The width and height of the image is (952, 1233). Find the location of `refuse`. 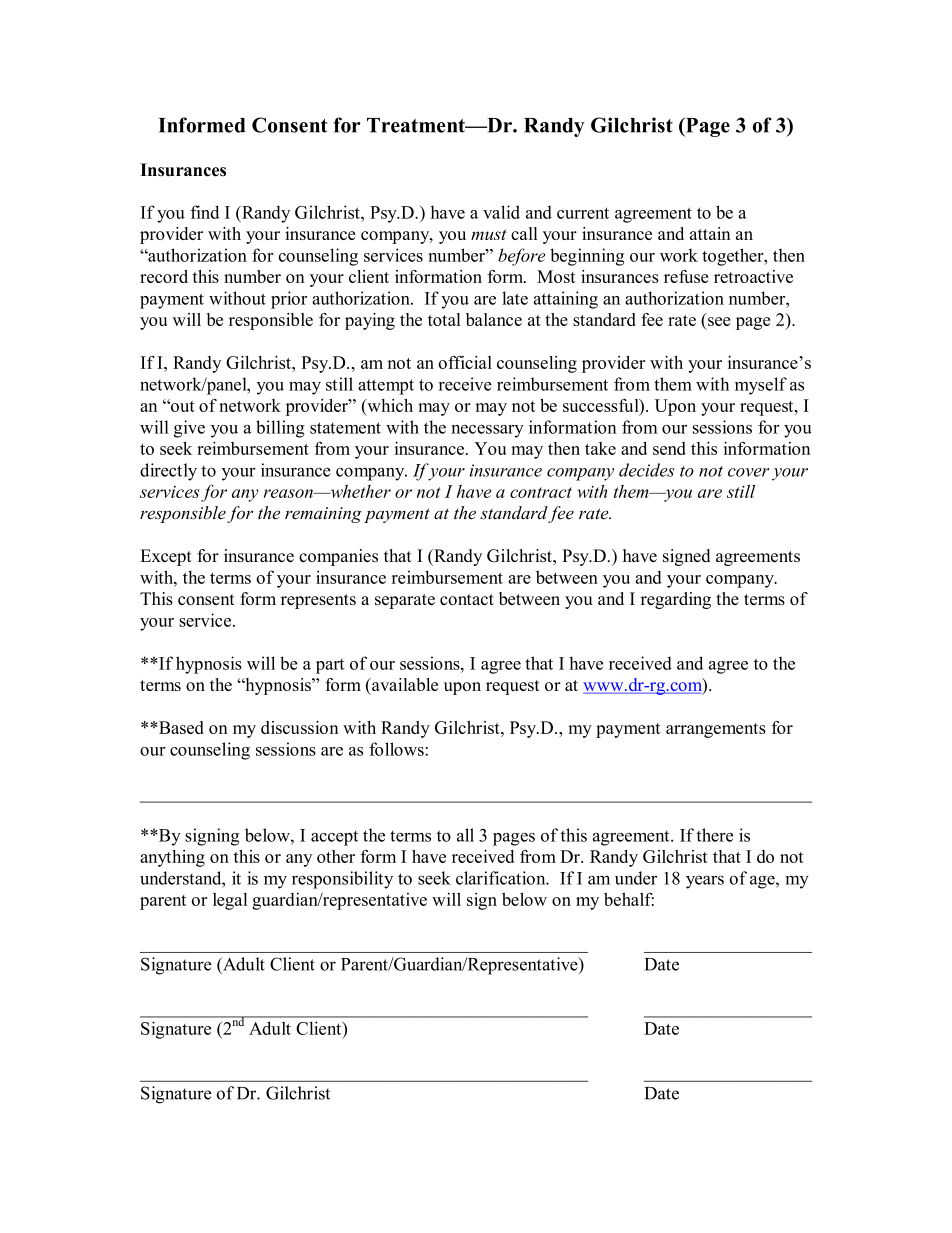

refuse is located at coordinates (686, 276).
